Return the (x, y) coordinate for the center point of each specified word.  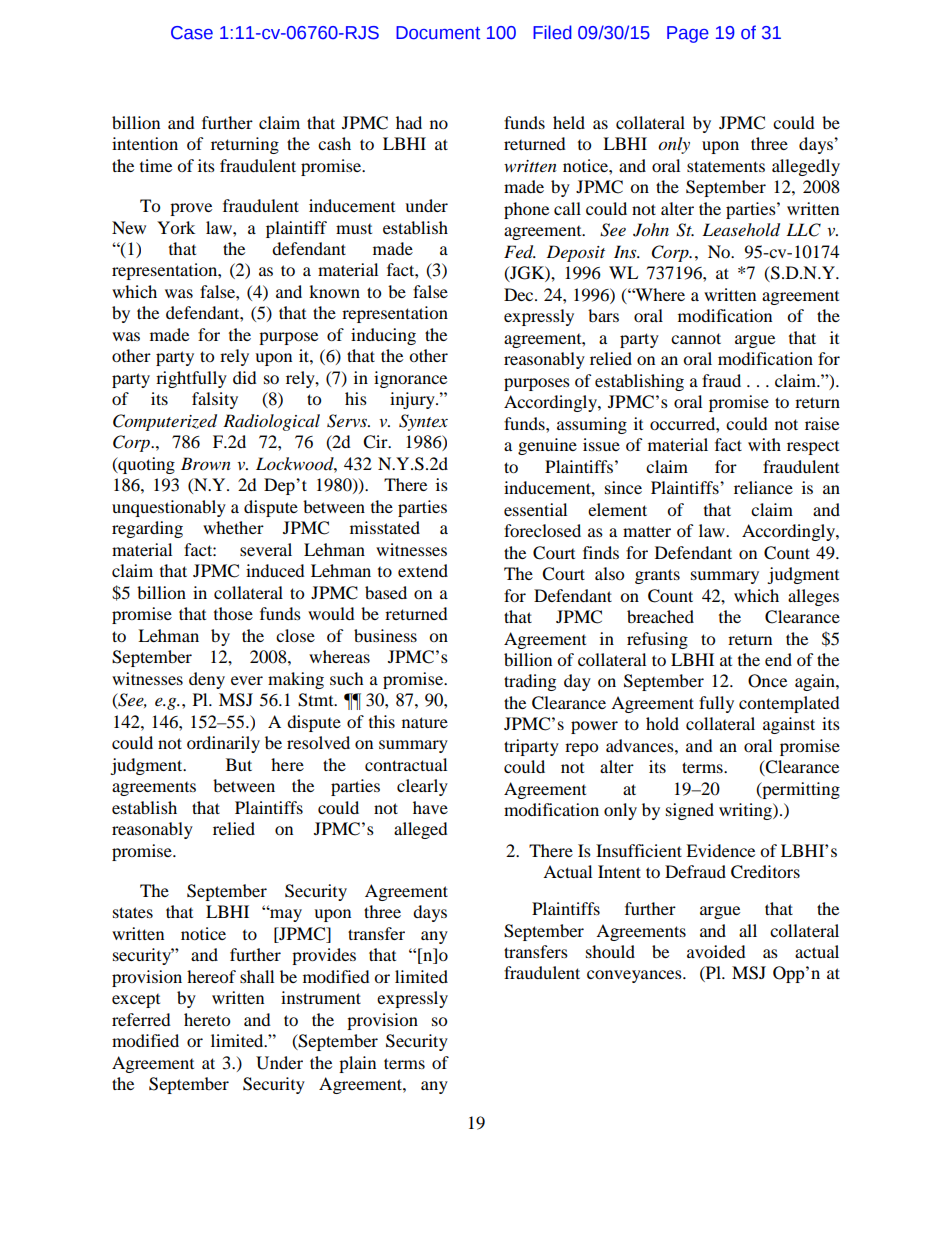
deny (207, 680)
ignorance (410, 379)
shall (257, 976)
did (245, 377)
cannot (696, 338)
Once (767, 681)
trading (530, 682)
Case (192, 33)
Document (438, 33)
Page (688, 34)
